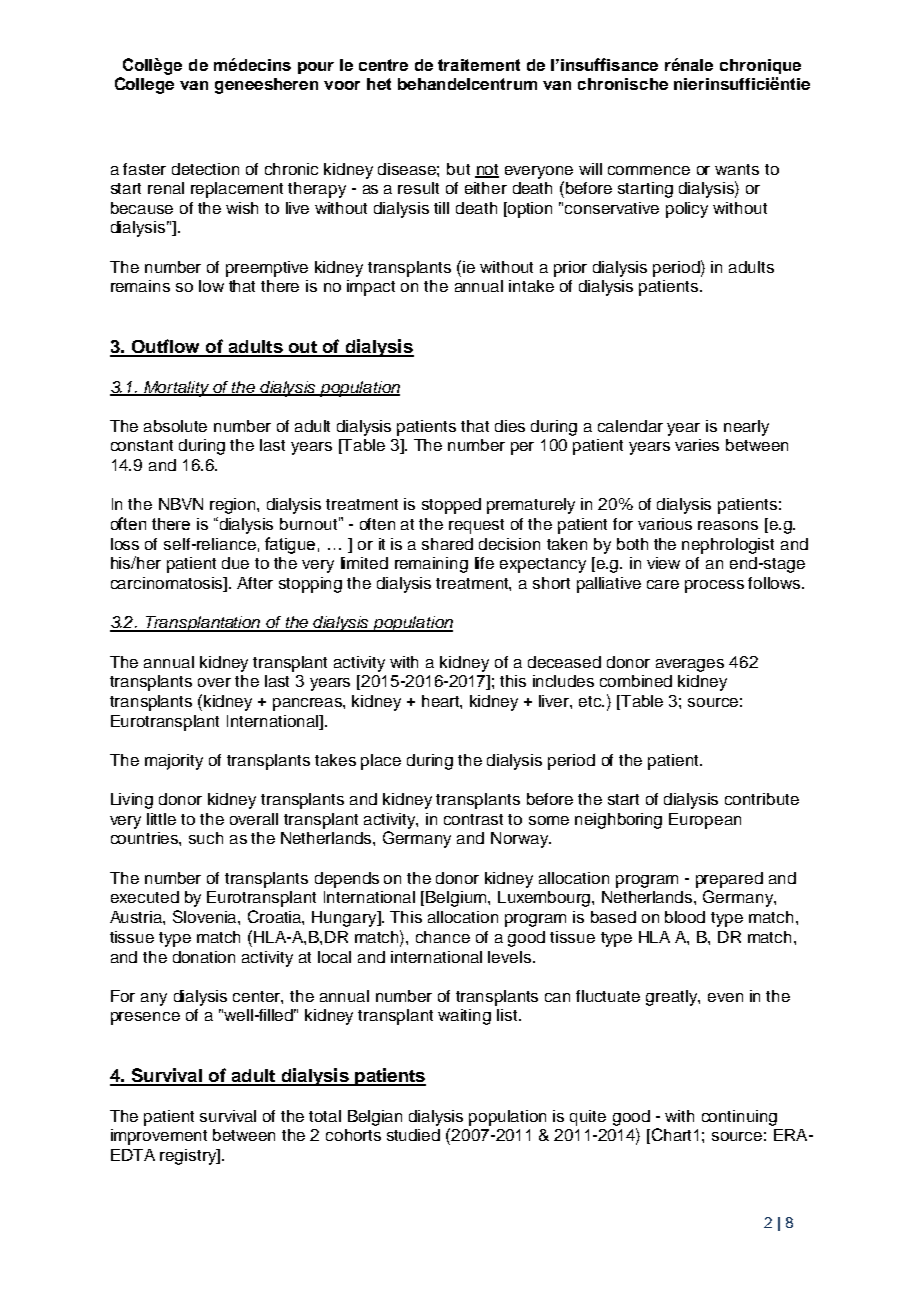 Image resolution: width=924 pixels, height=1308 pixels. What do you see at coordinates (205, 169) in the screenshot?
I see `detection` at bounding box center [205, 169].
